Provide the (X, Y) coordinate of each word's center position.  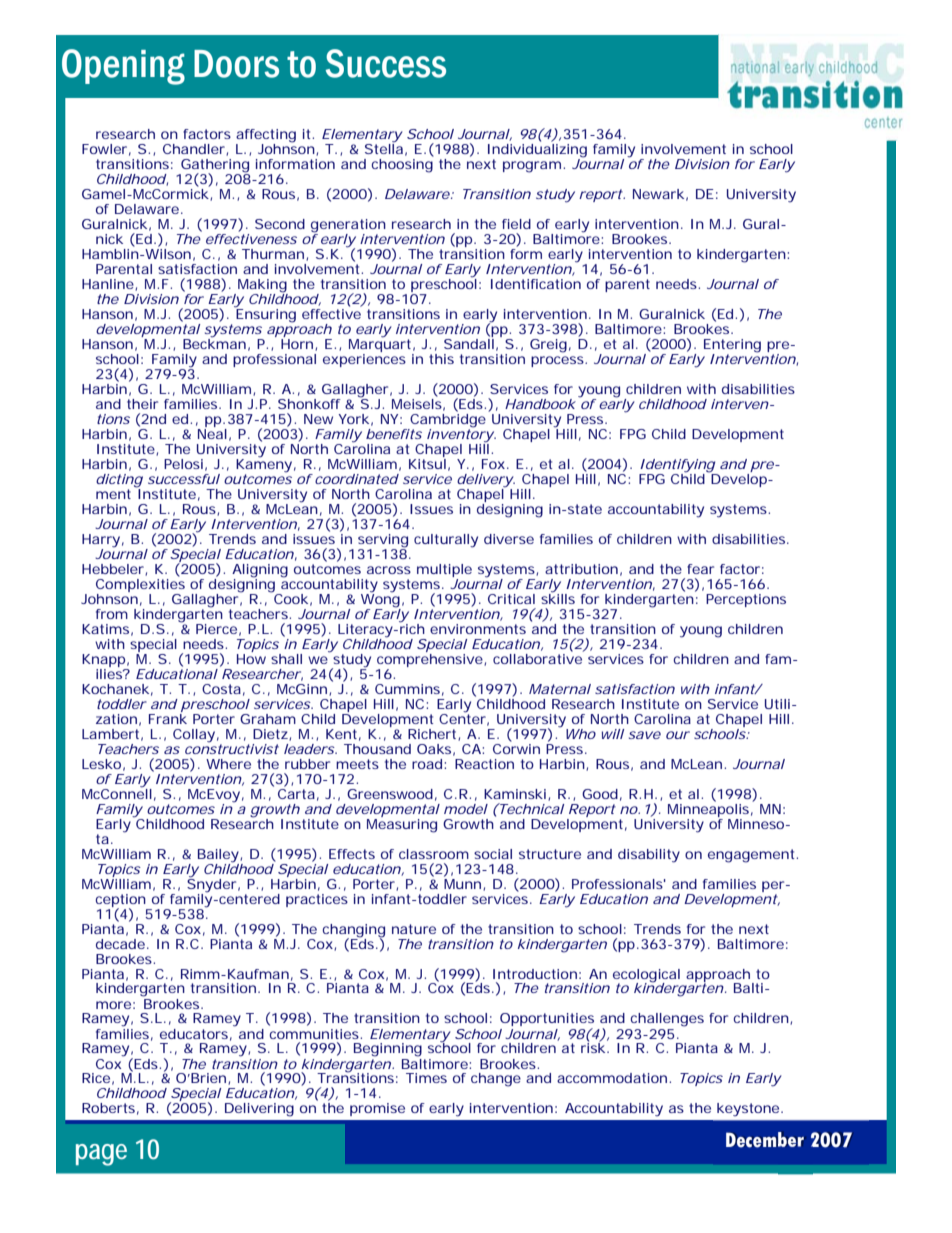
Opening (123, 67)
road (427, 764)
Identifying (677, 467)
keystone (748, 1109)
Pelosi (183, 464)
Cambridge (447, 420)
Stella (384, 148)
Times (426, 1078)
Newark (658, 194)
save (645, 735)
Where (228, 764)
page (101, 1155)
